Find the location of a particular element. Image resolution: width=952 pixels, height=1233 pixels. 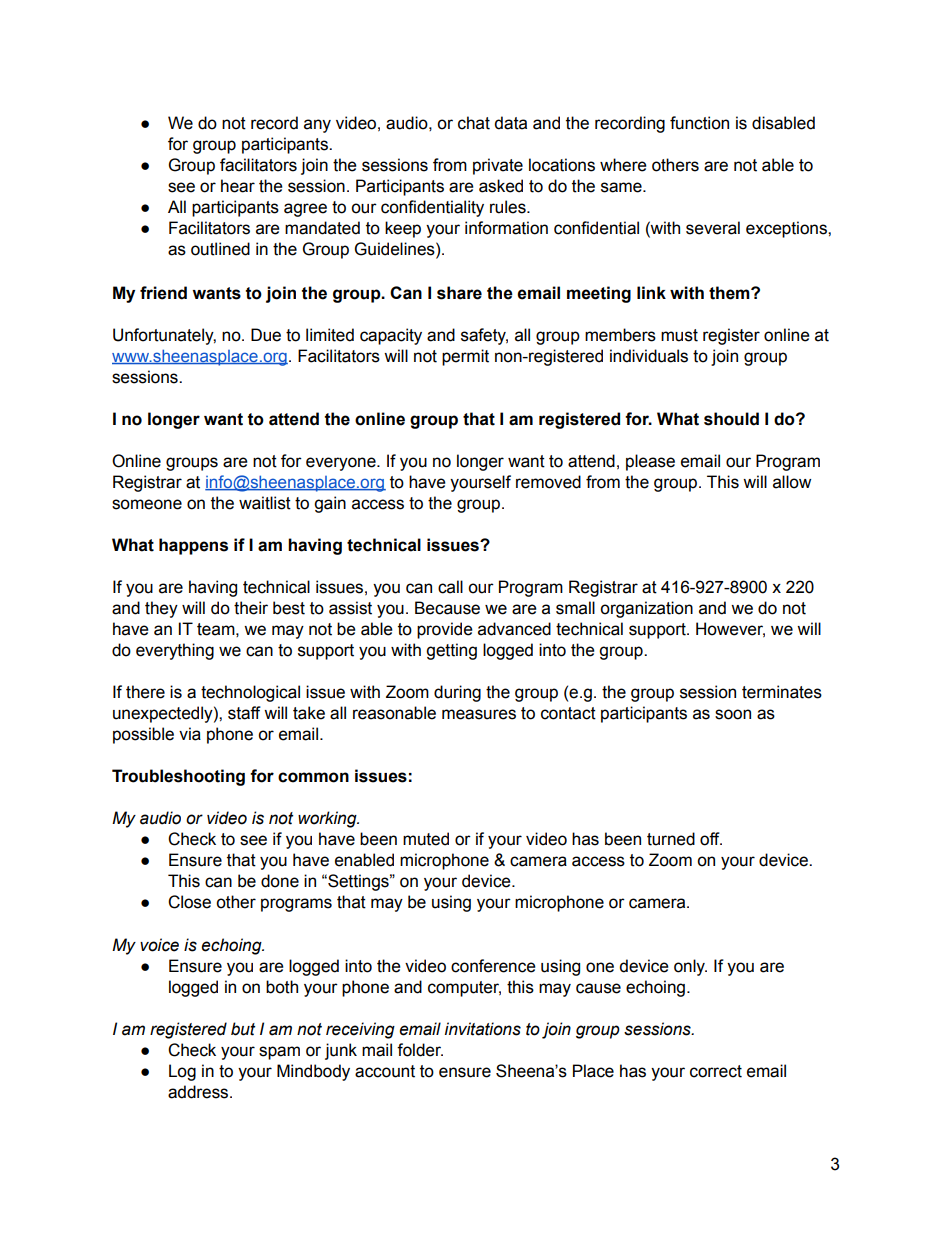

address is located at coordinates (199, 1092).
